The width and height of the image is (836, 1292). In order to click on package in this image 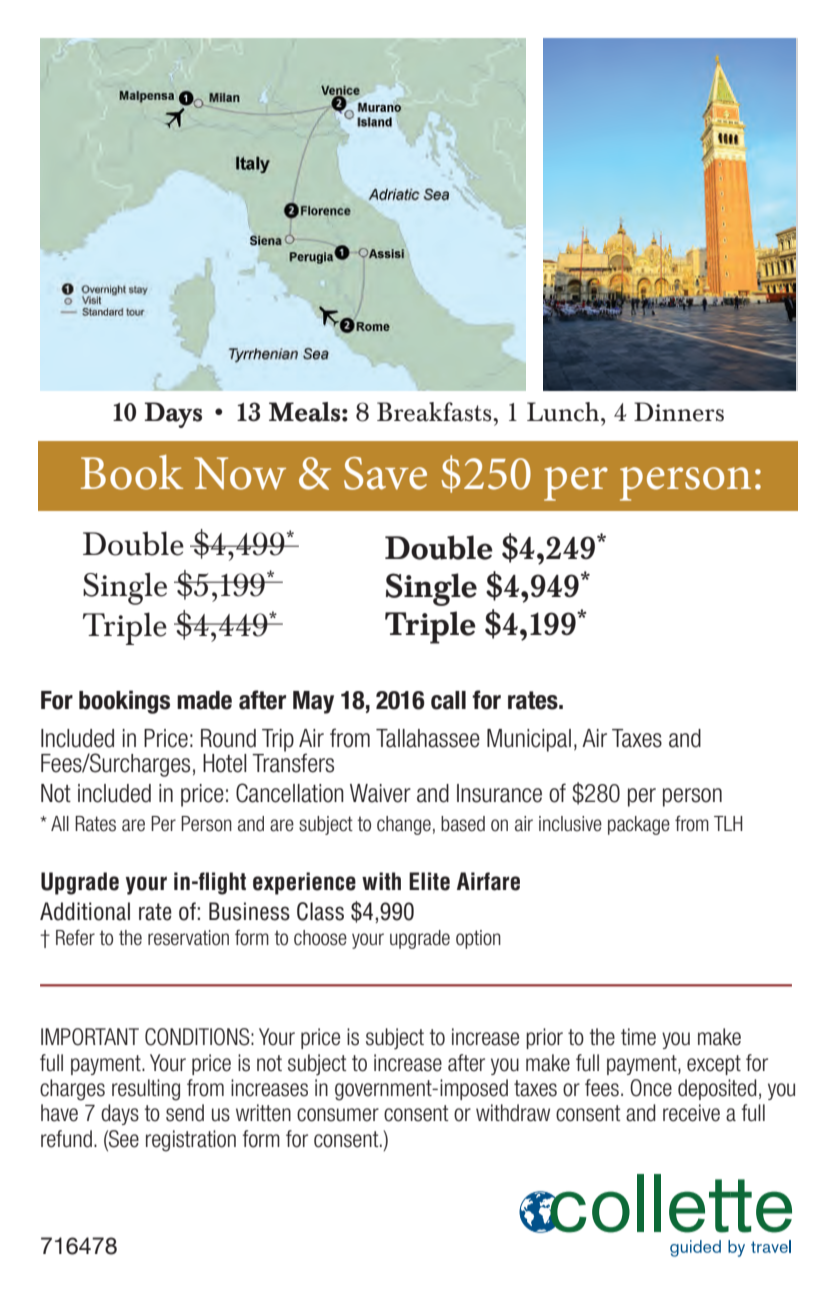, I will do `click(639, 825)`.
